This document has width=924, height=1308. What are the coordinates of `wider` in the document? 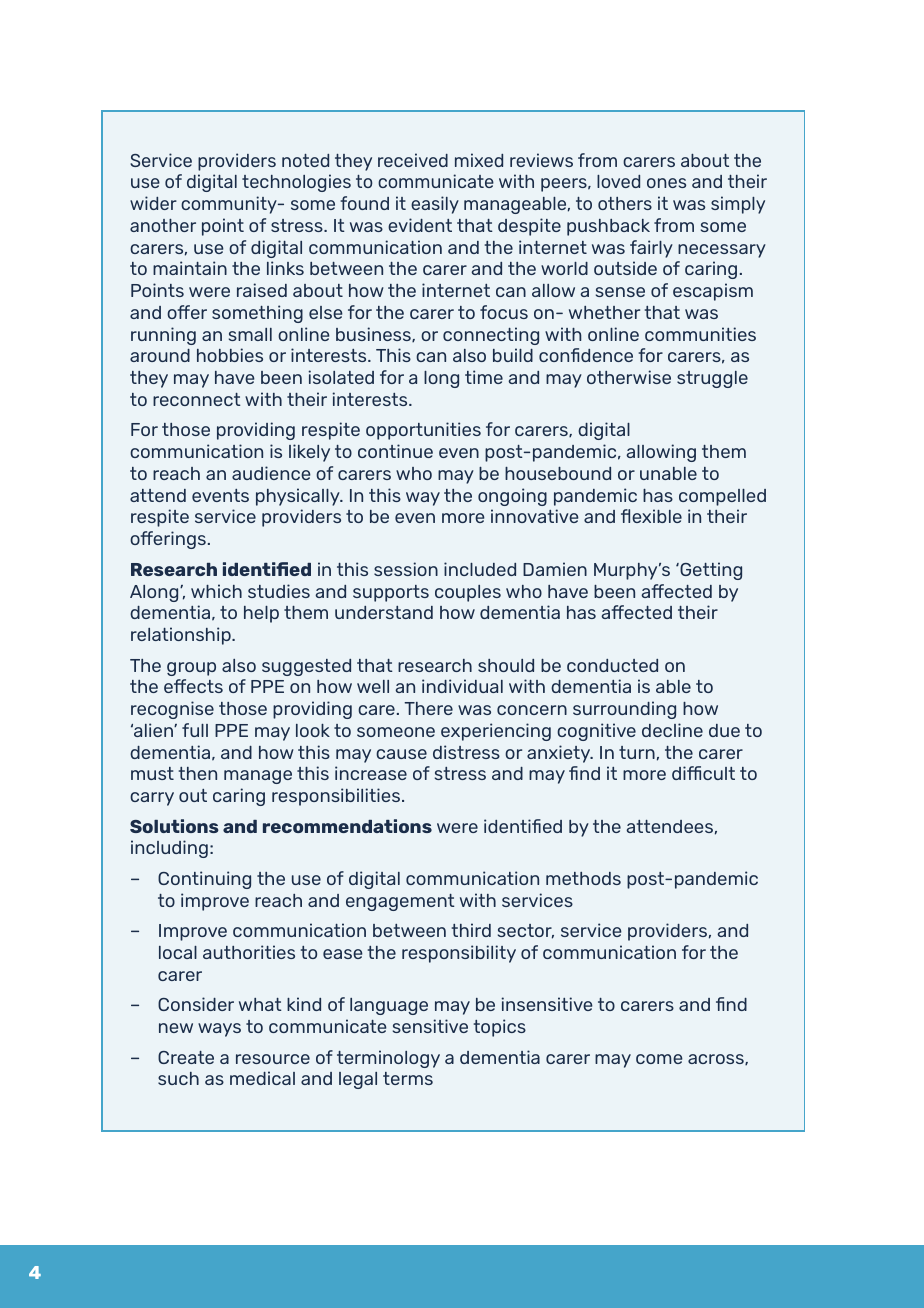 It's located at (153, 203).
